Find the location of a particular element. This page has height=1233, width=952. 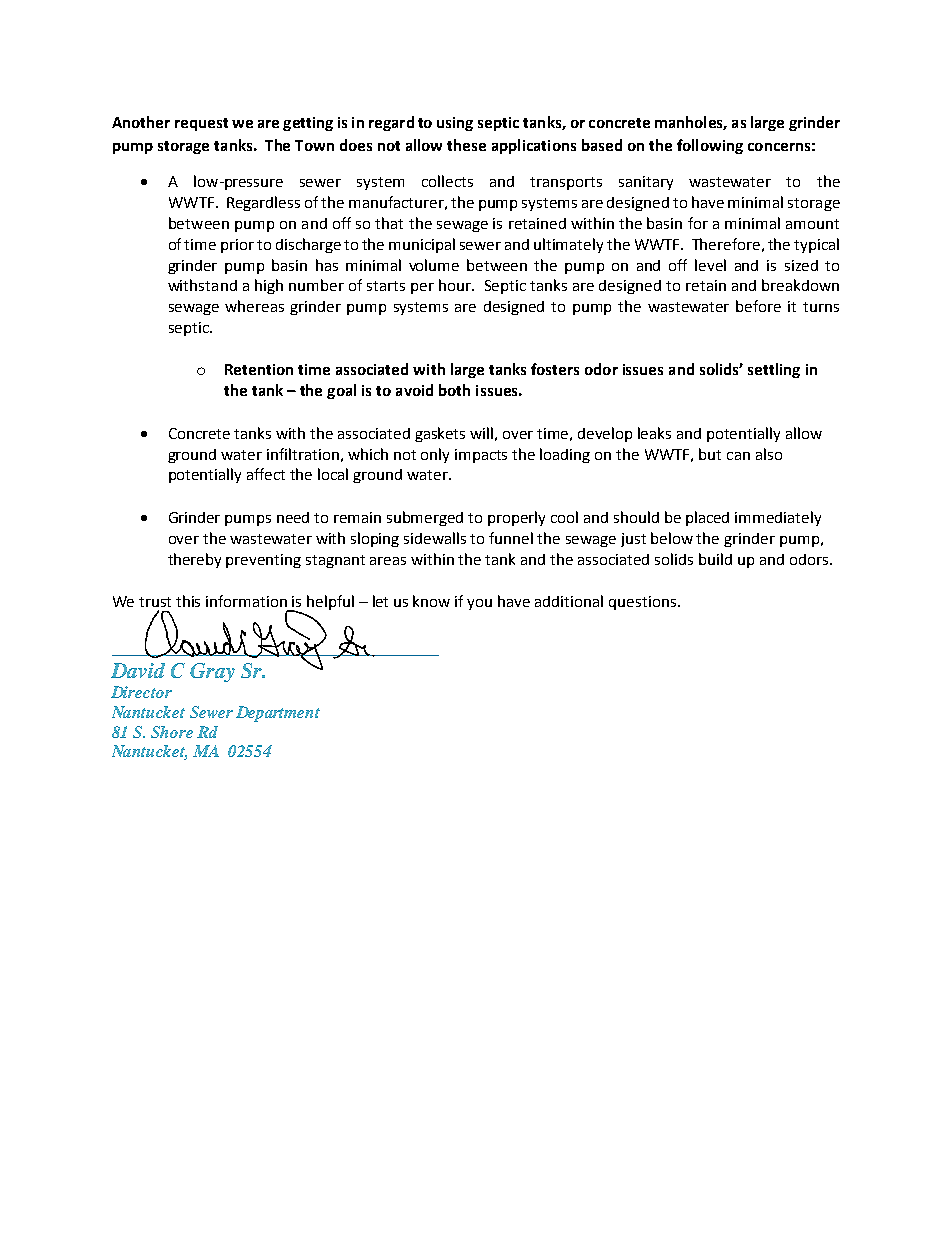

Department is located at coordinates (278, 714).
